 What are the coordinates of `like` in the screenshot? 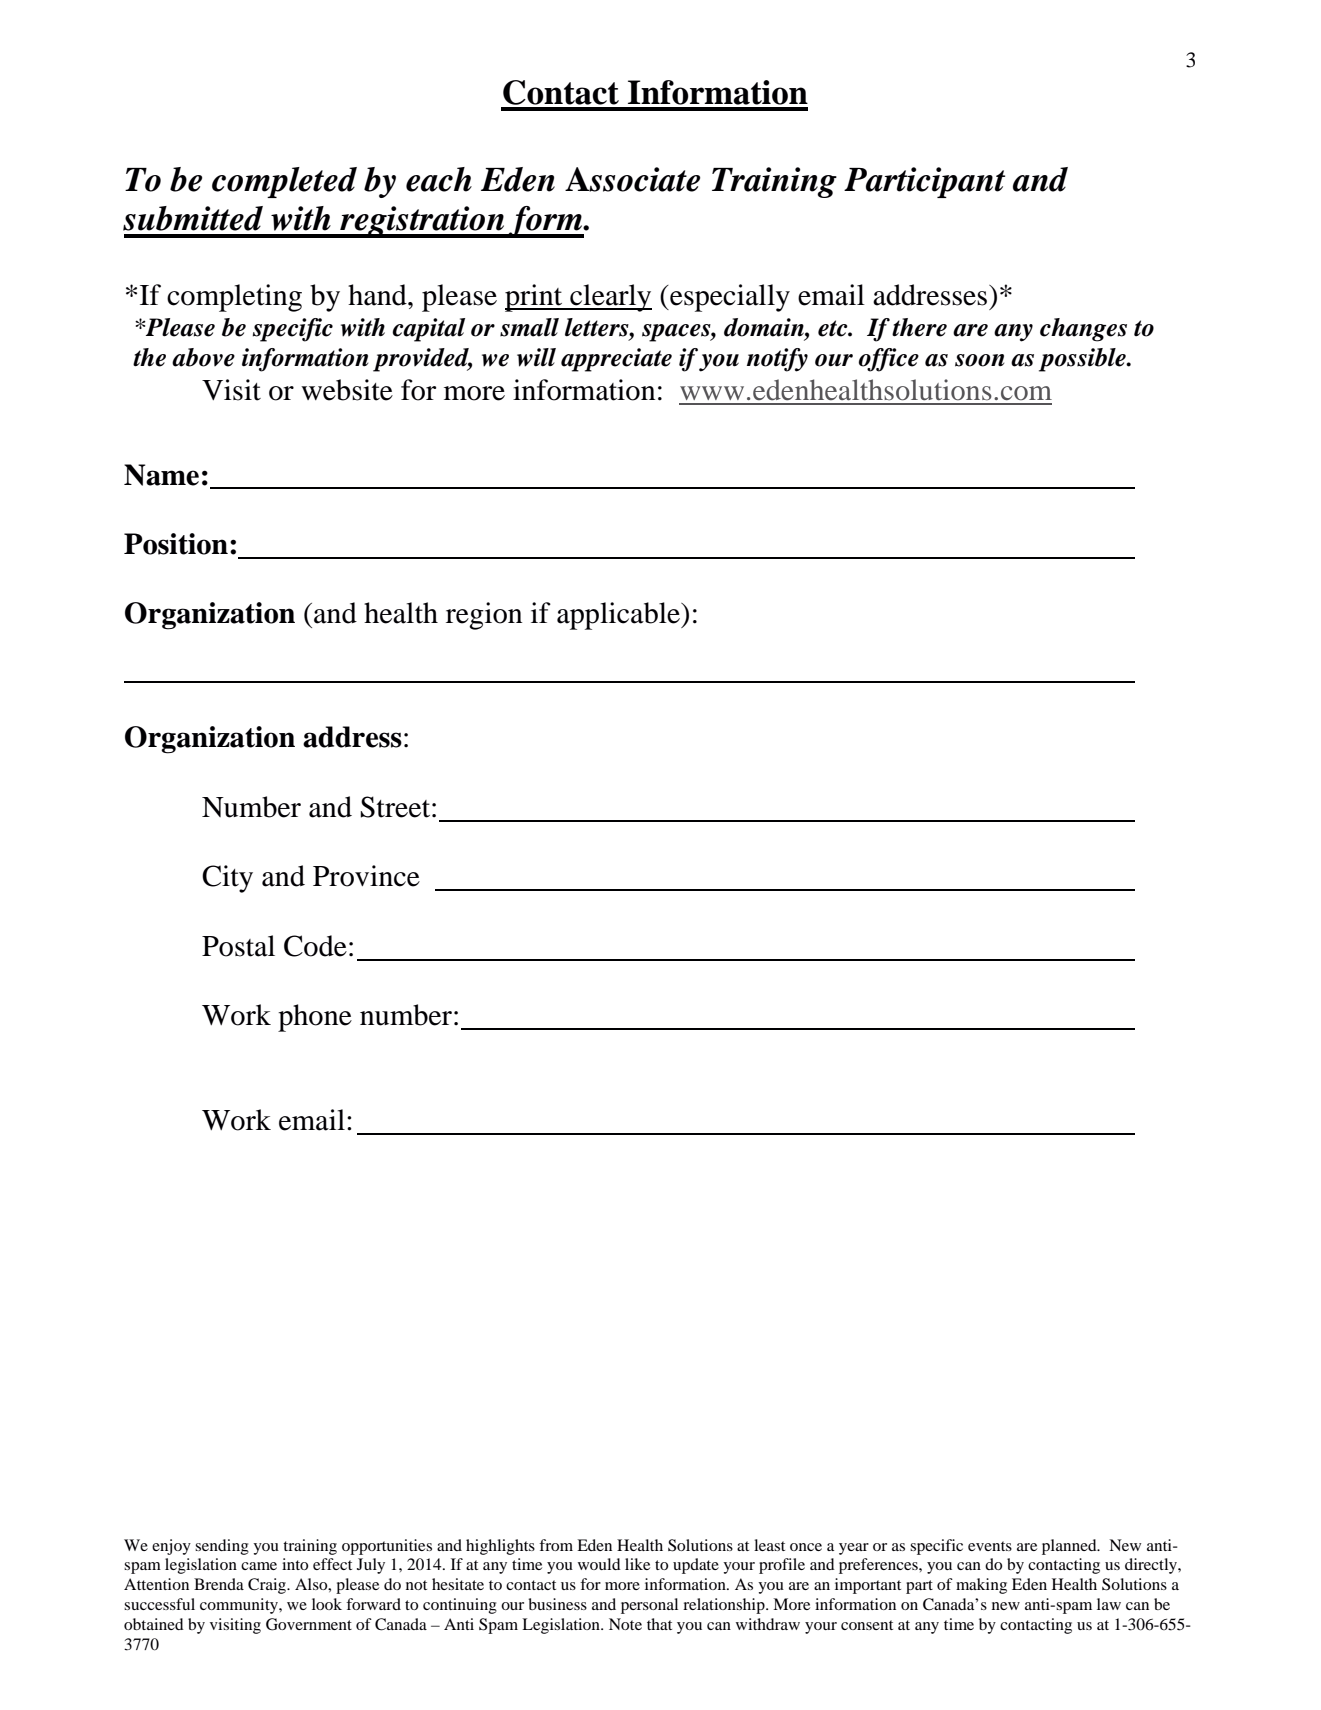 It's located at (637, 1564).
